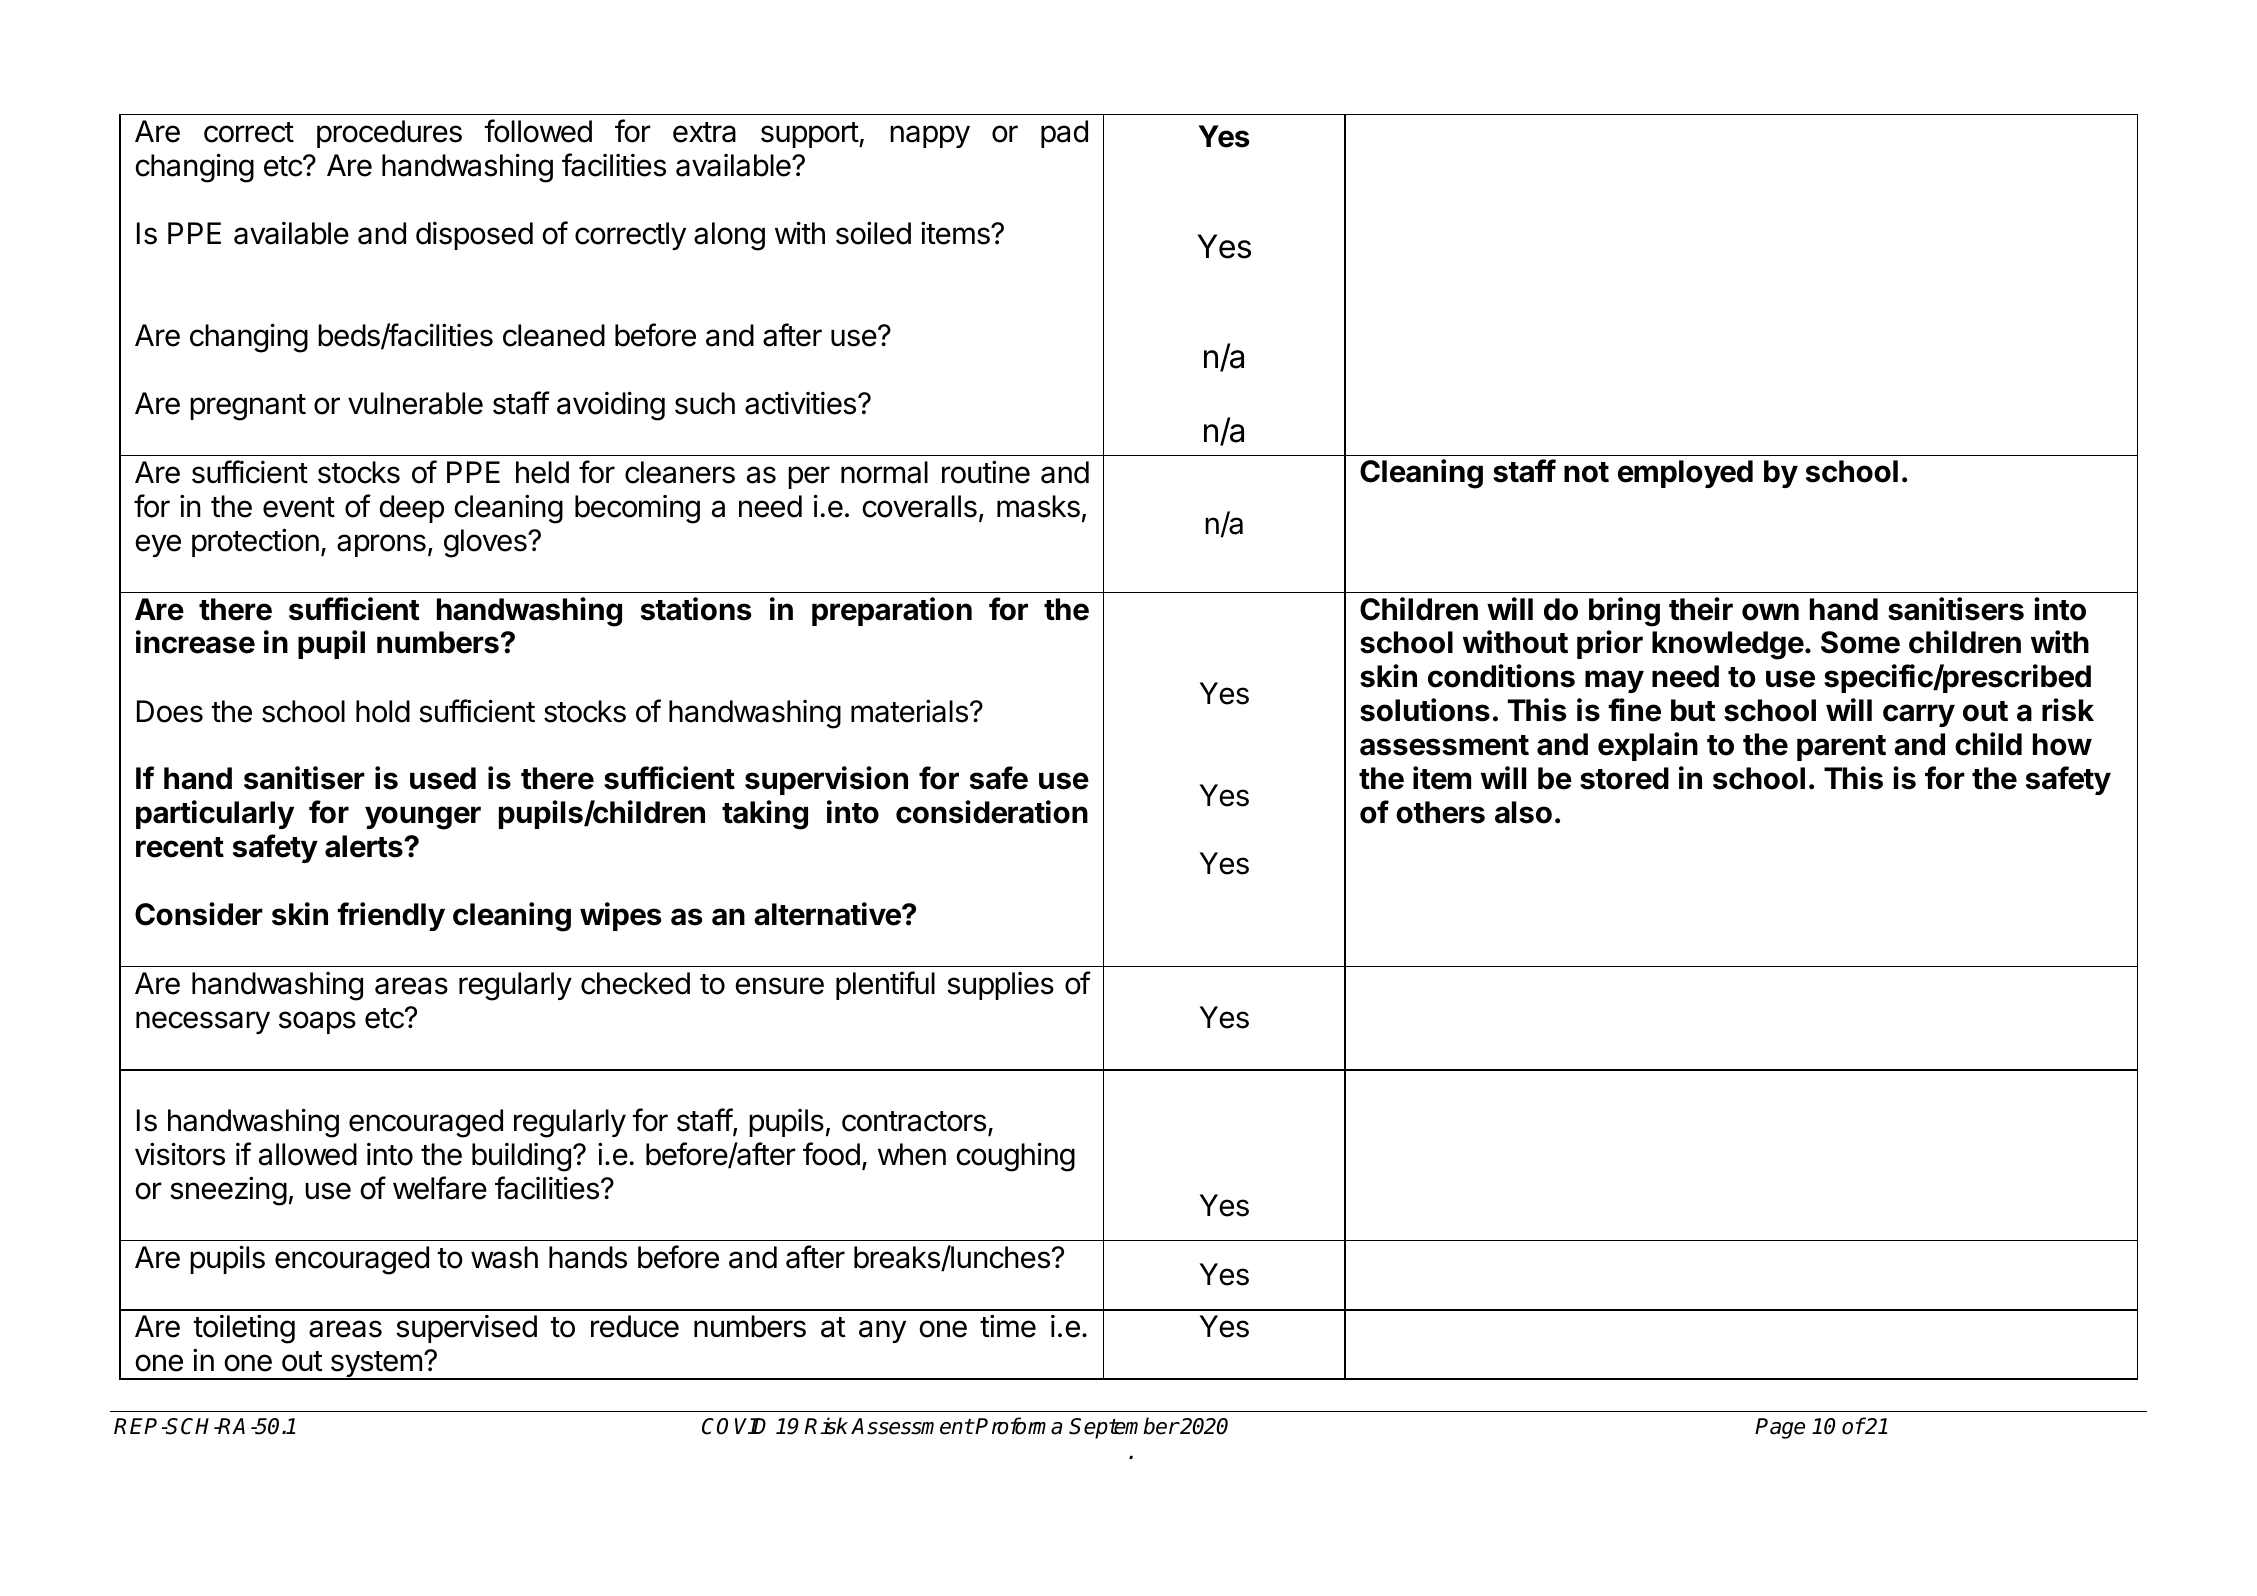  What do you see at coordinates (317, 1022) in the page?
I see `soaps` at bounding box center [317, 1022].
